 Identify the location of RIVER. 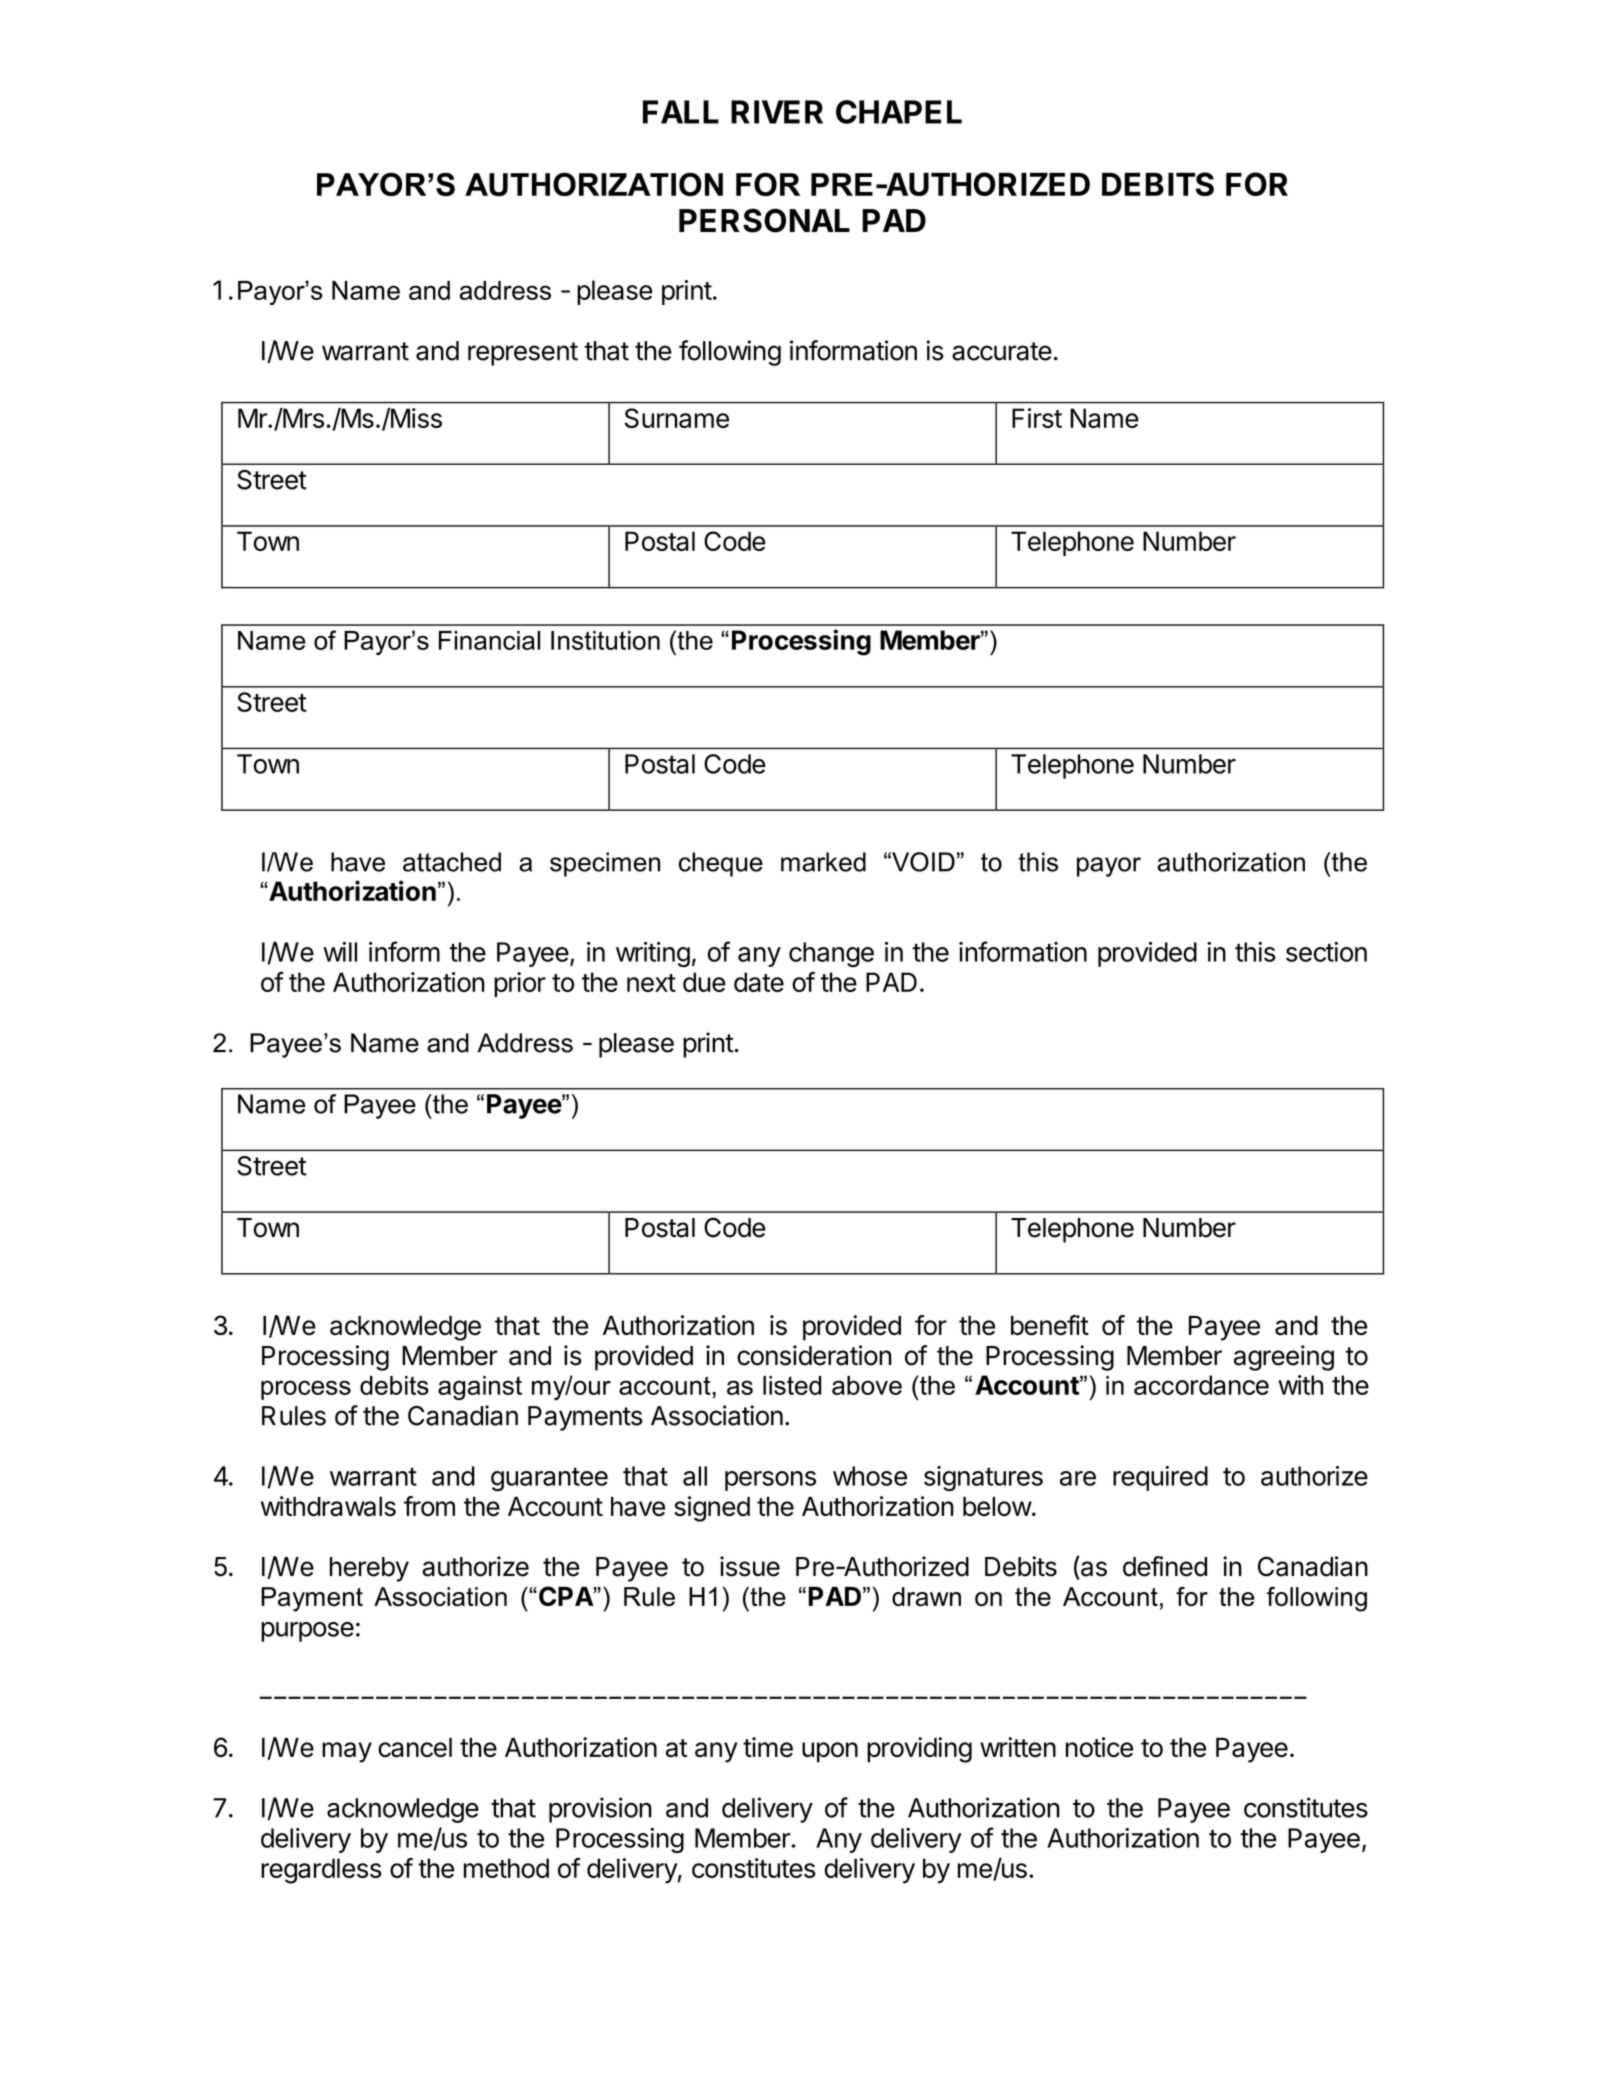
(777, 112).
